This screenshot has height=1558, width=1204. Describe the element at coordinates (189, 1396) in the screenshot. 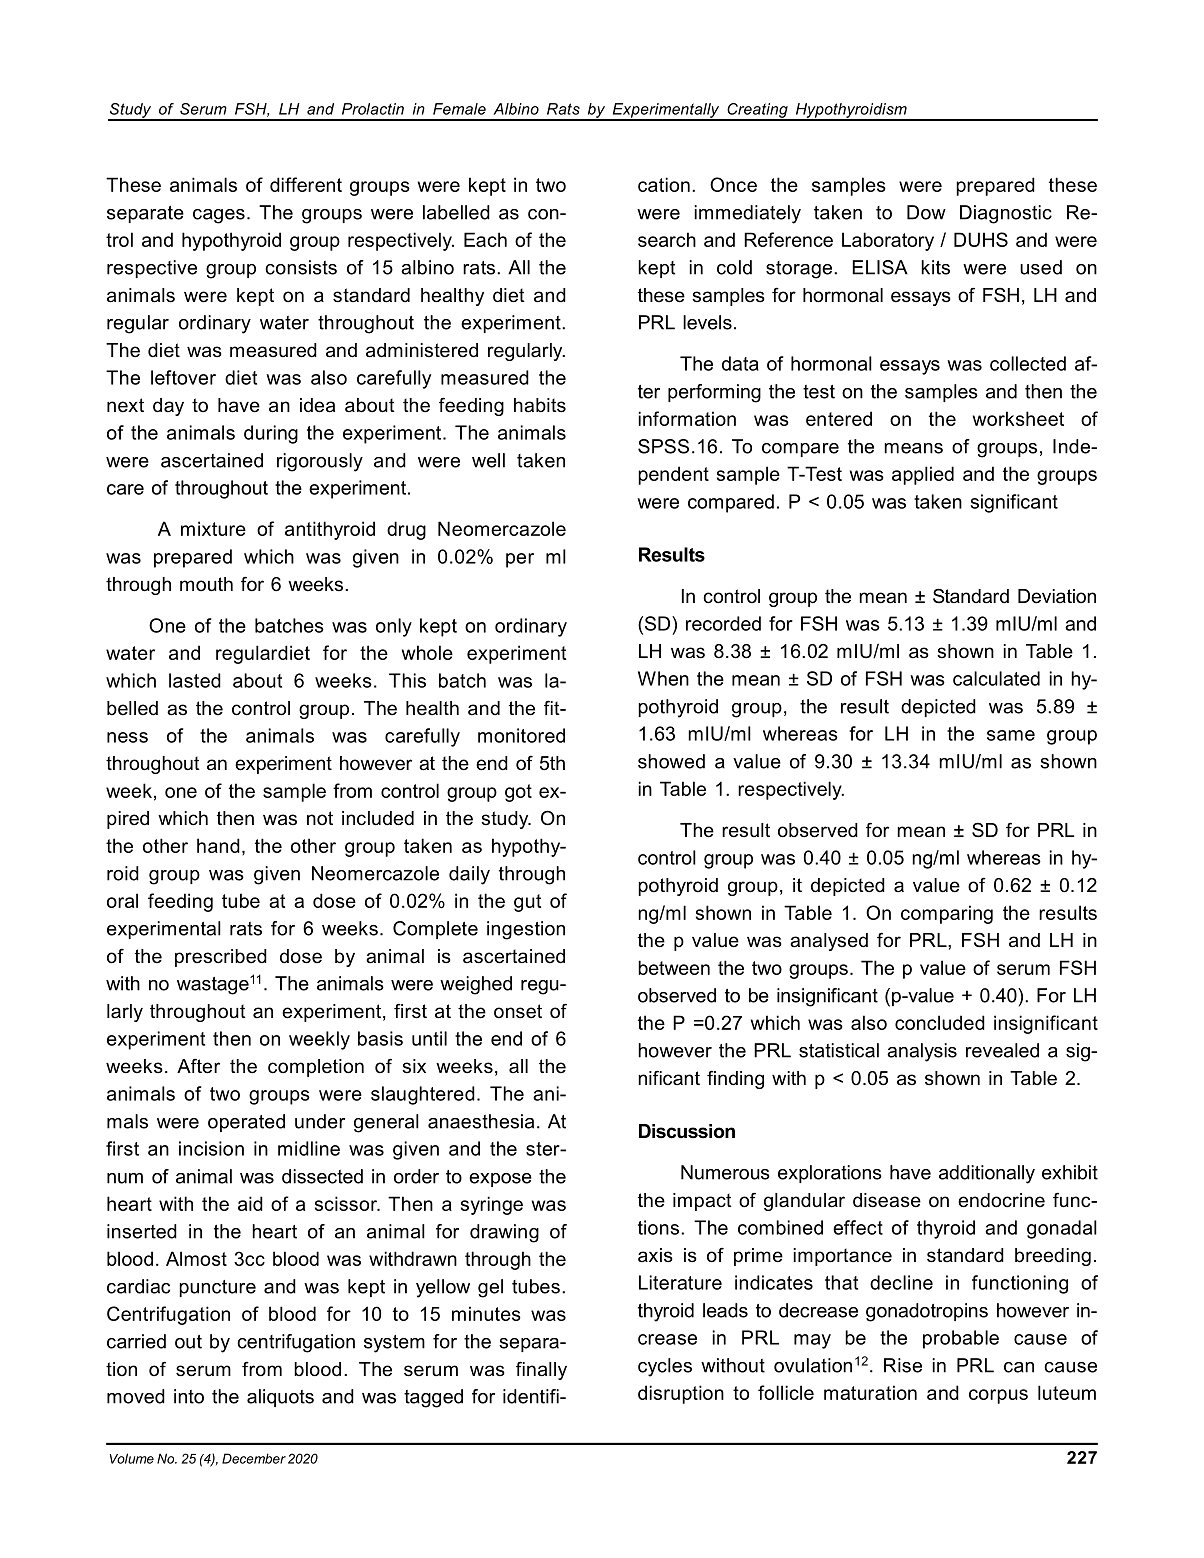

I see `into` at that location.
